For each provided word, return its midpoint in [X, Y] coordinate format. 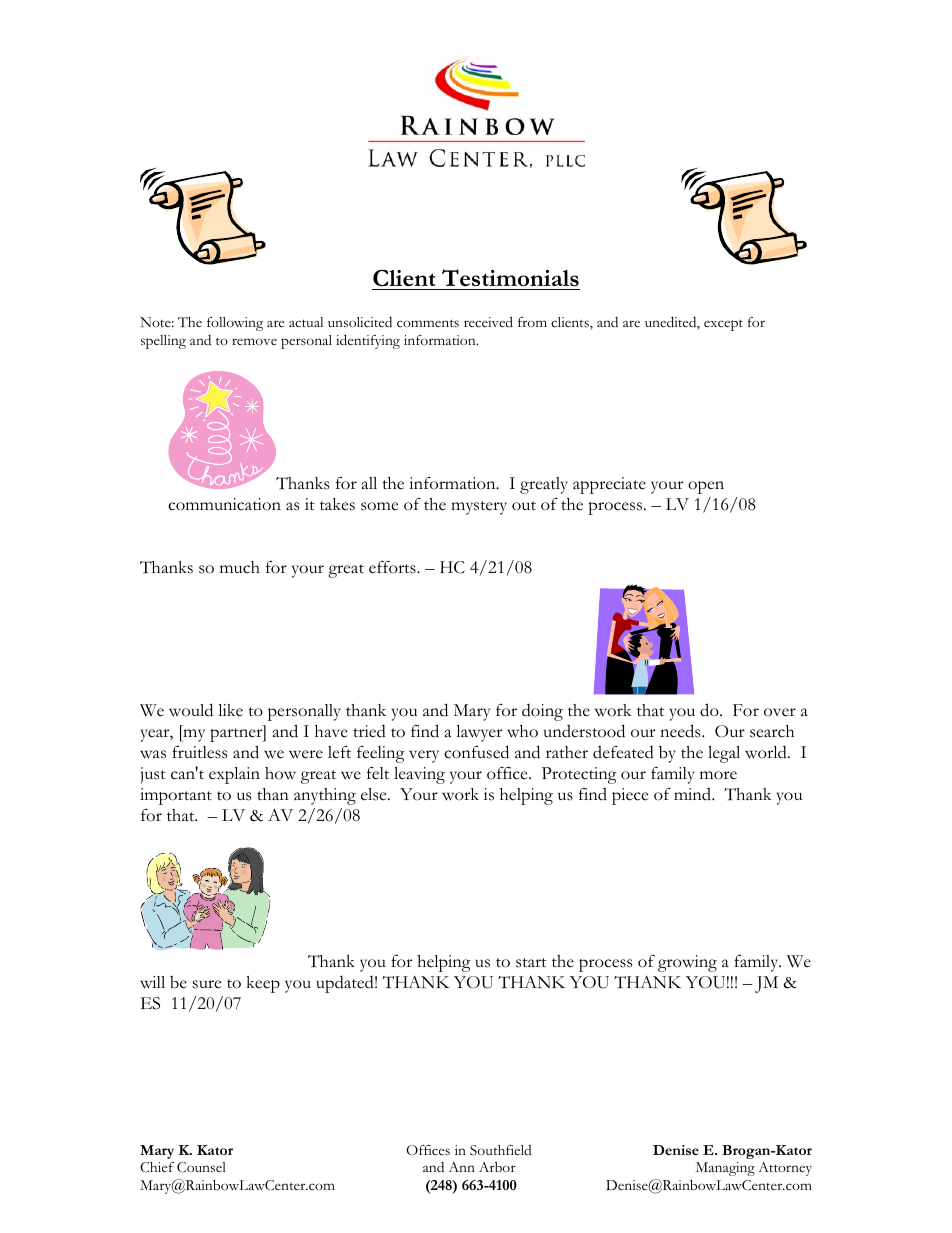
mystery [479, 508]
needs [681, 731]
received [488, 322]
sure [207, 984]
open [706, 487]
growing [687, 963]
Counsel [201, 1167]
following [235, 324]
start [531, 963]
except [723, 325]
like [230, 710]
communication [224, 504]
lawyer [479, 733]
